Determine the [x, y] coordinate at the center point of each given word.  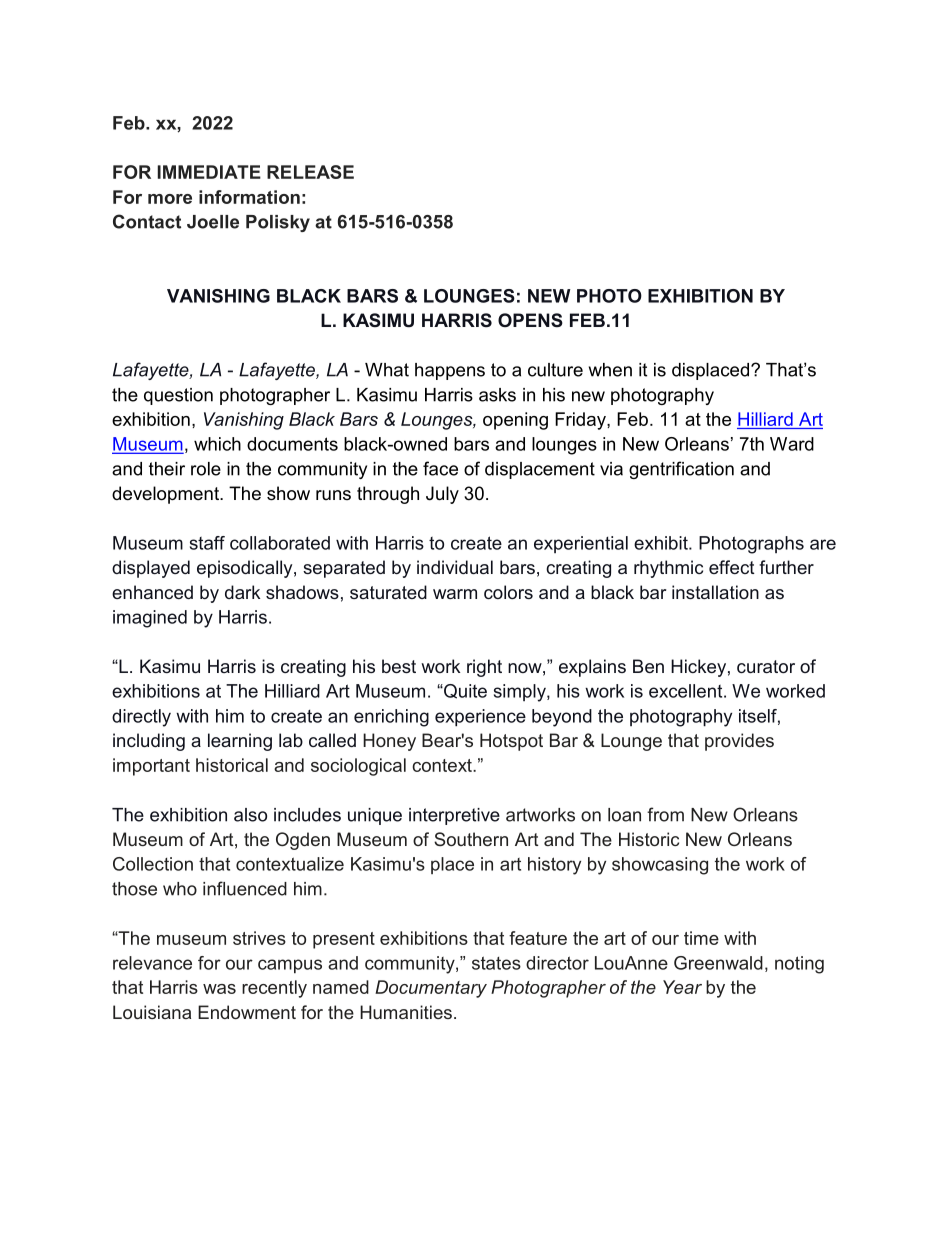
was [219, 989]
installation [715, 592]
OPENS [530, 320]
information [249, 197]
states [496, 963]
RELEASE [310, 172]
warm [455, 594]
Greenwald [718, 963]
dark [242, 592]
